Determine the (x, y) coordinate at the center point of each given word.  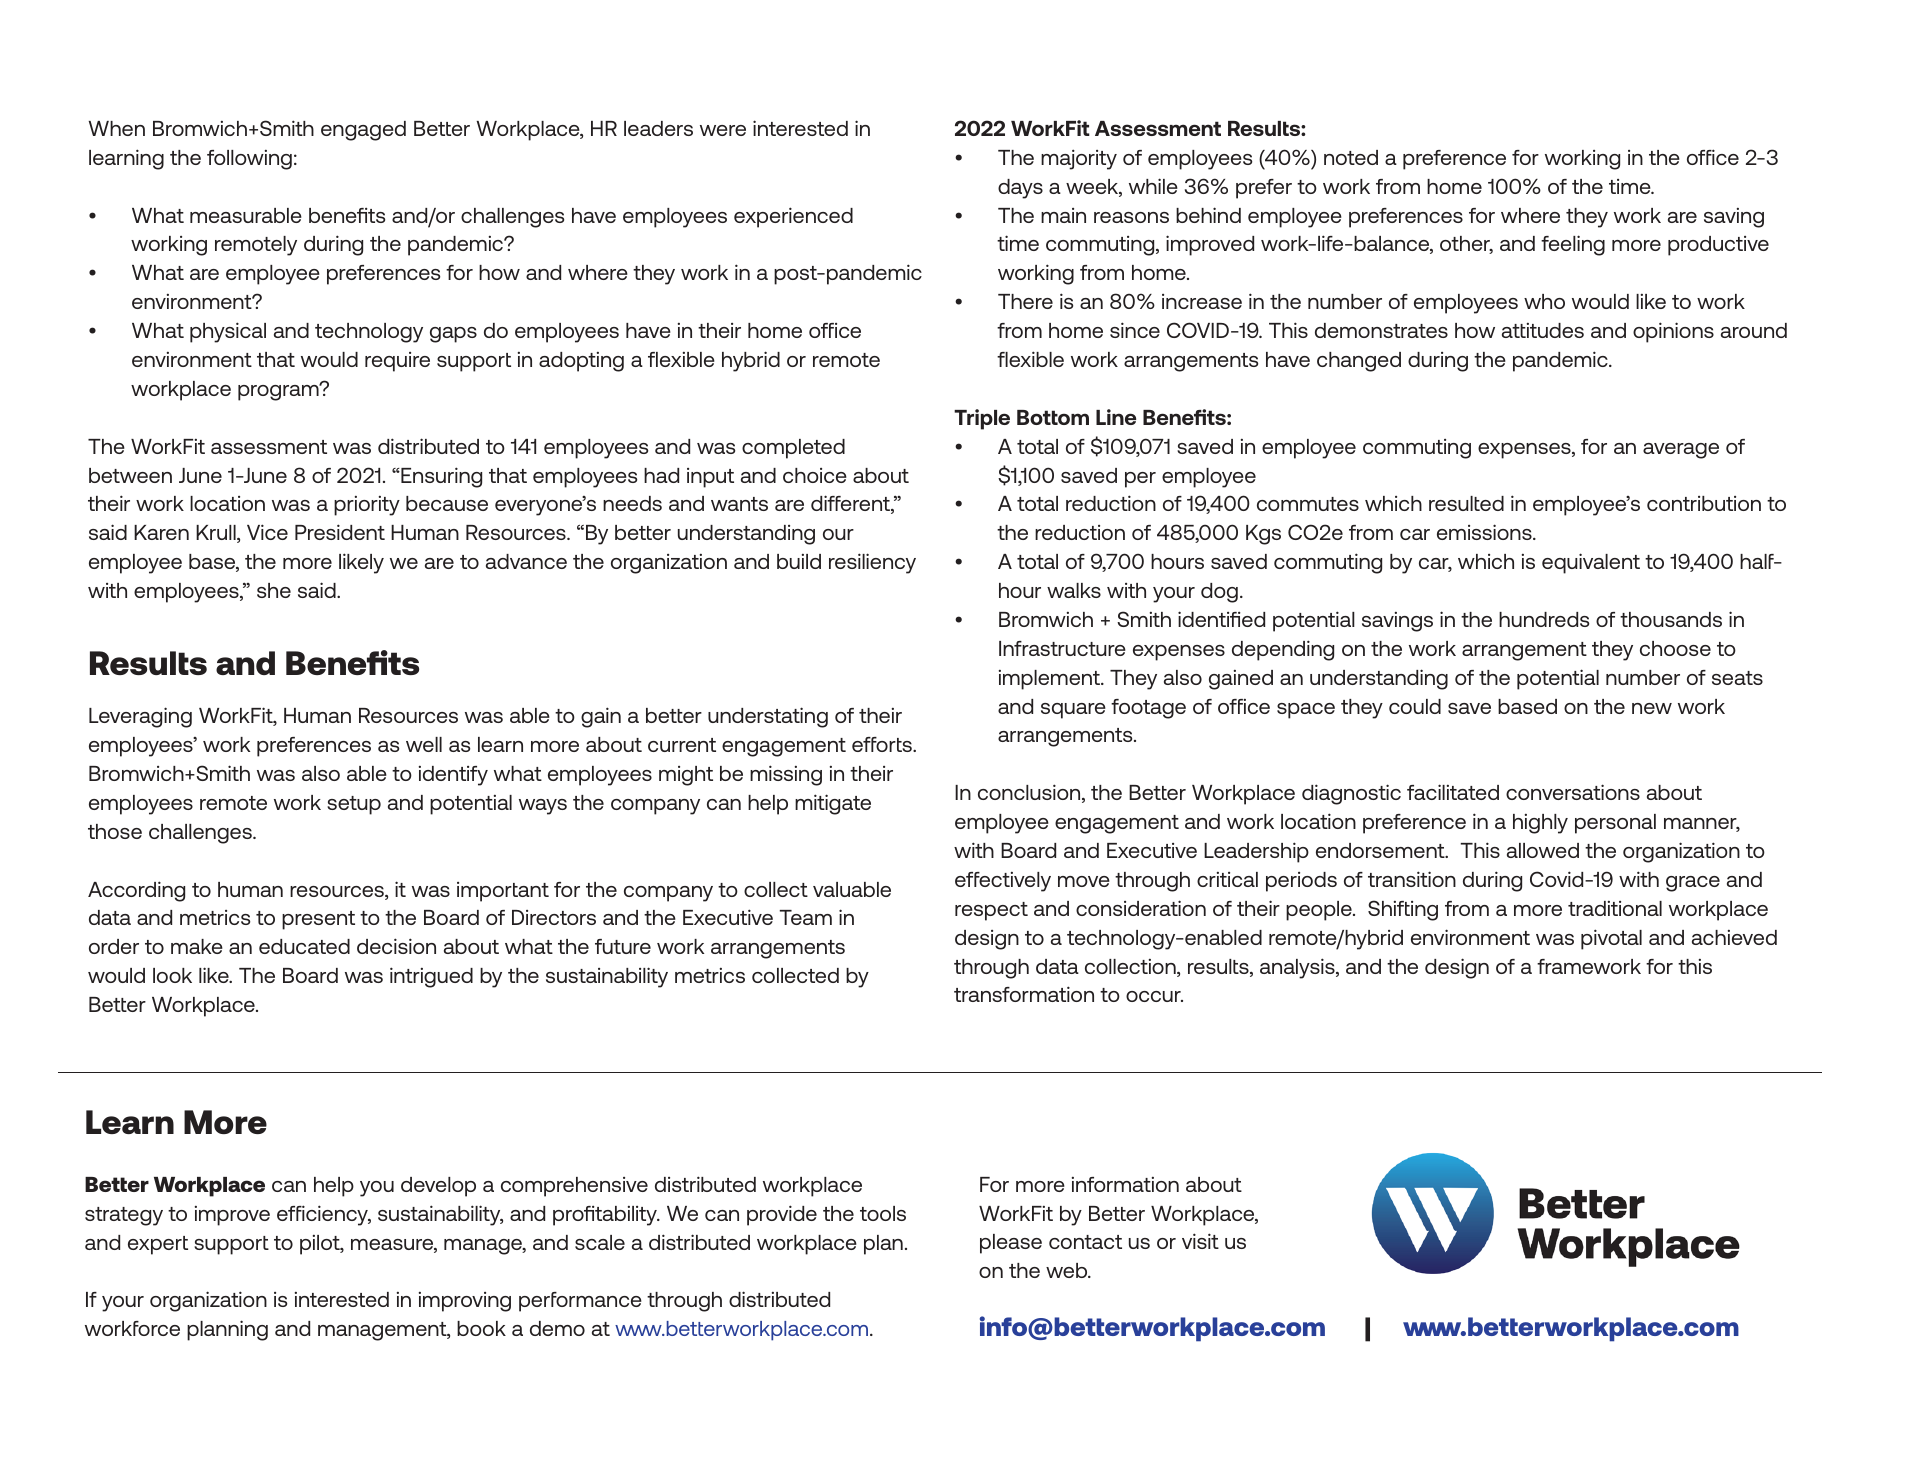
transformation (1024, 994)
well (424, 744)
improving (465, 1302)
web (1068, 1270)
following (249, 160)
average (1681, 451)
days (1020, 189)
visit (1200, 1241)
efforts (883, 744)
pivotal (1611, 939)
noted (1351, 157)
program (279, 392)
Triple (982, 419)
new (1652, 708)
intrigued (431, 977)
